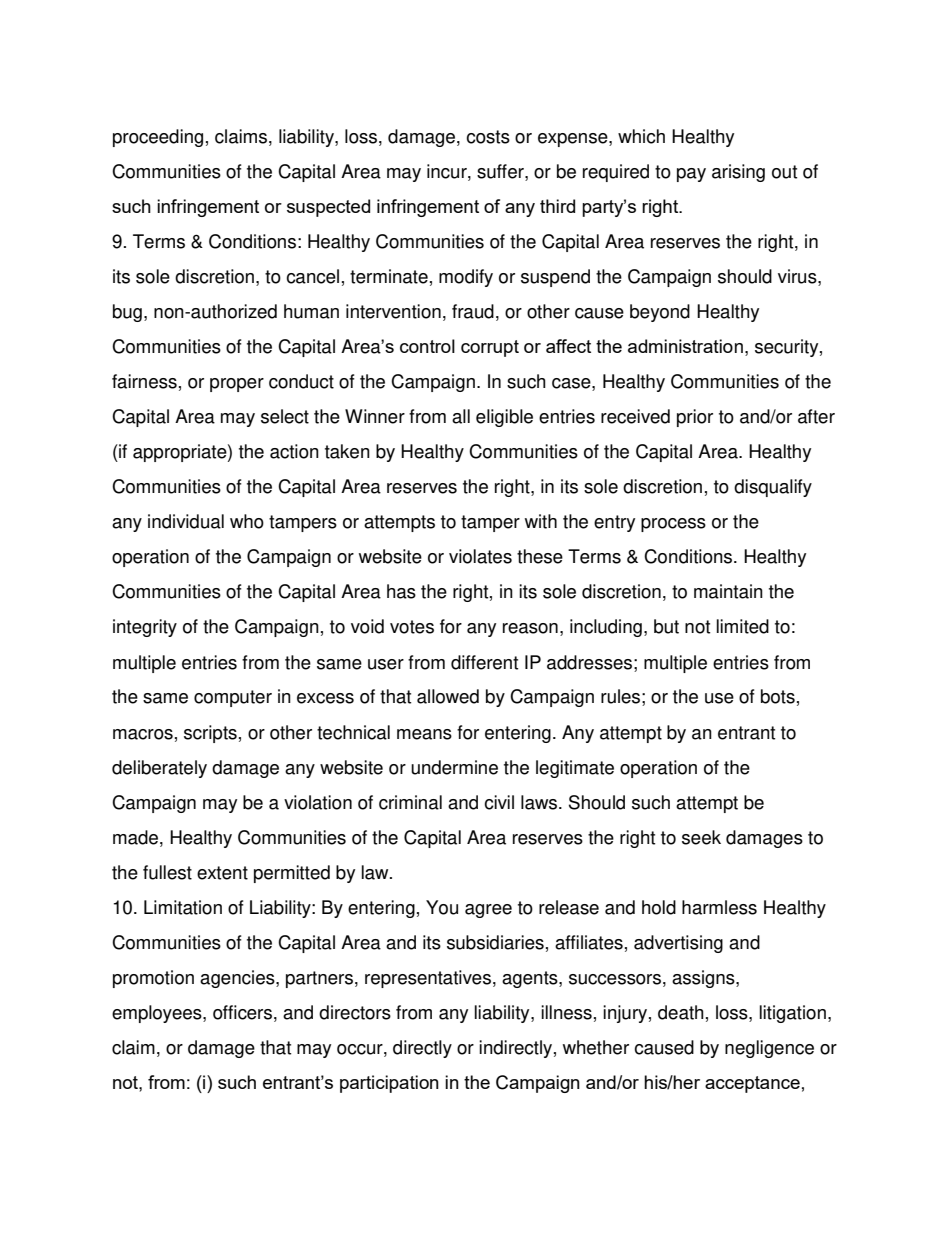 The width and height of the screenshot is (952, 1233). Describe the element at coordinates (210, 734) in the screenshot. I see `scripts` at that location.
